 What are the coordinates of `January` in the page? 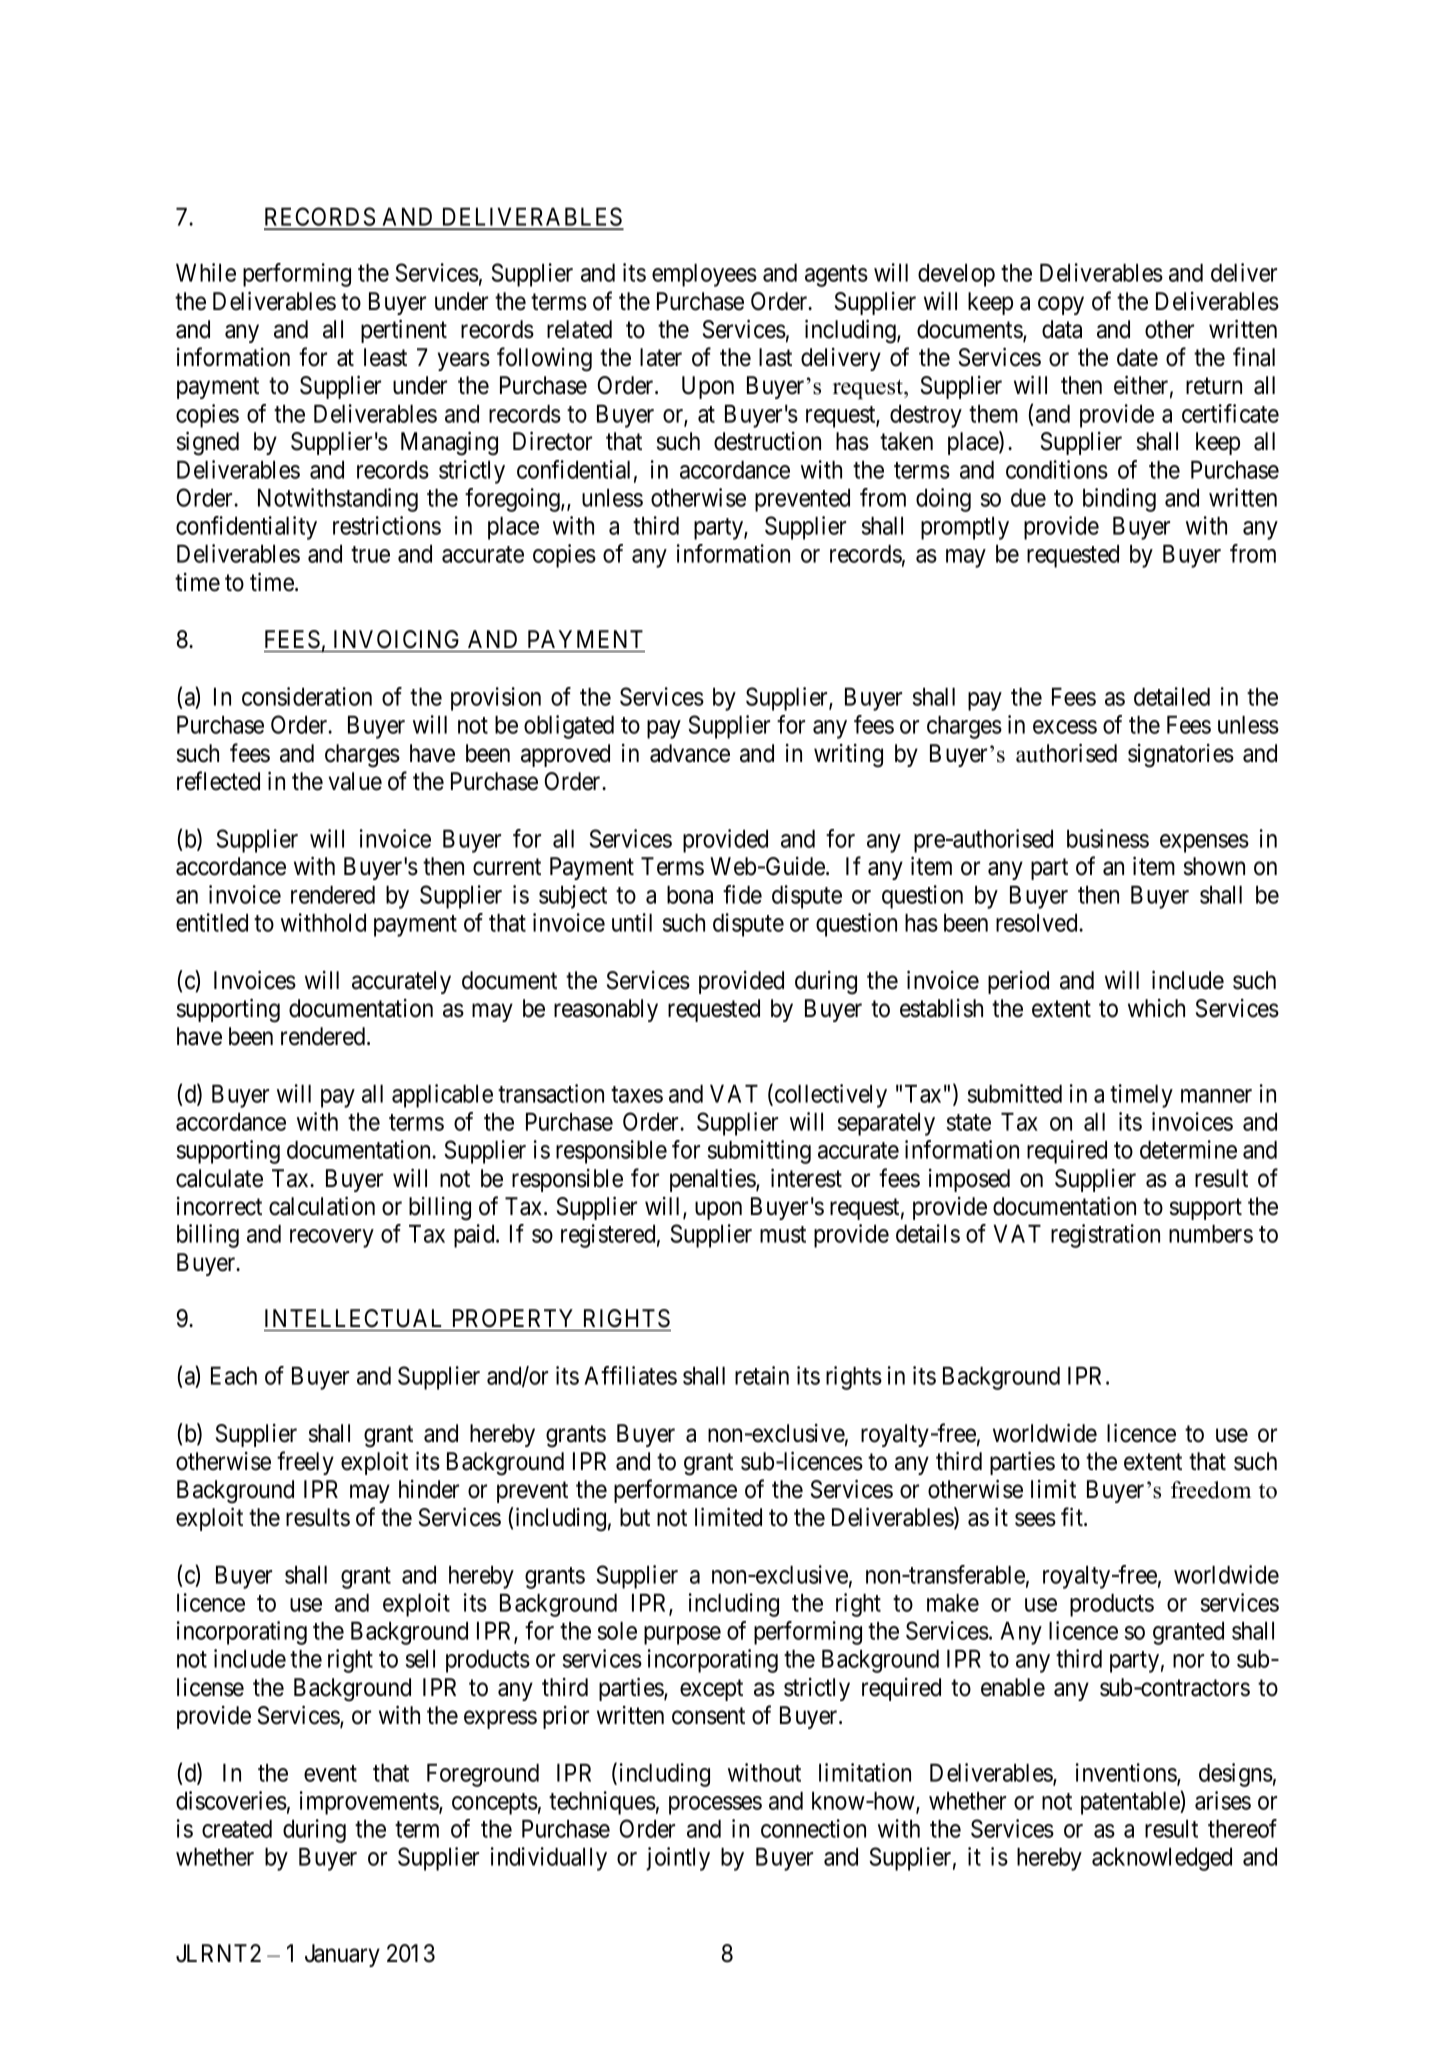 It's located at (342, 1955).
